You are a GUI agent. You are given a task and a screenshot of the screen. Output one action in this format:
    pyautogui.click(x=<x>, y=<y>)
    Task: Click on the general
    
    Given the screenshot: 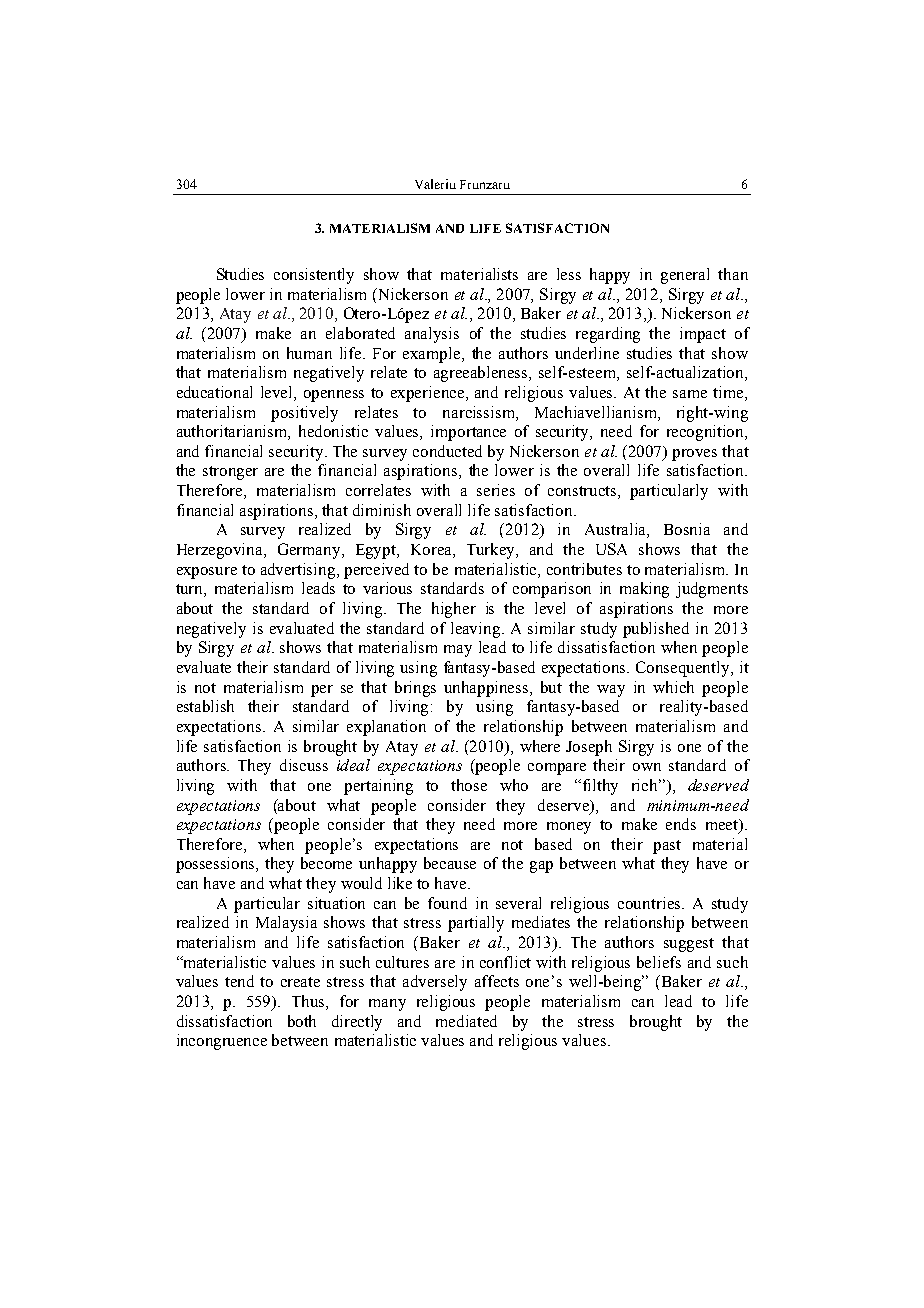 What is the action you would take?
    pyautogui.click(x=685, y=276)
